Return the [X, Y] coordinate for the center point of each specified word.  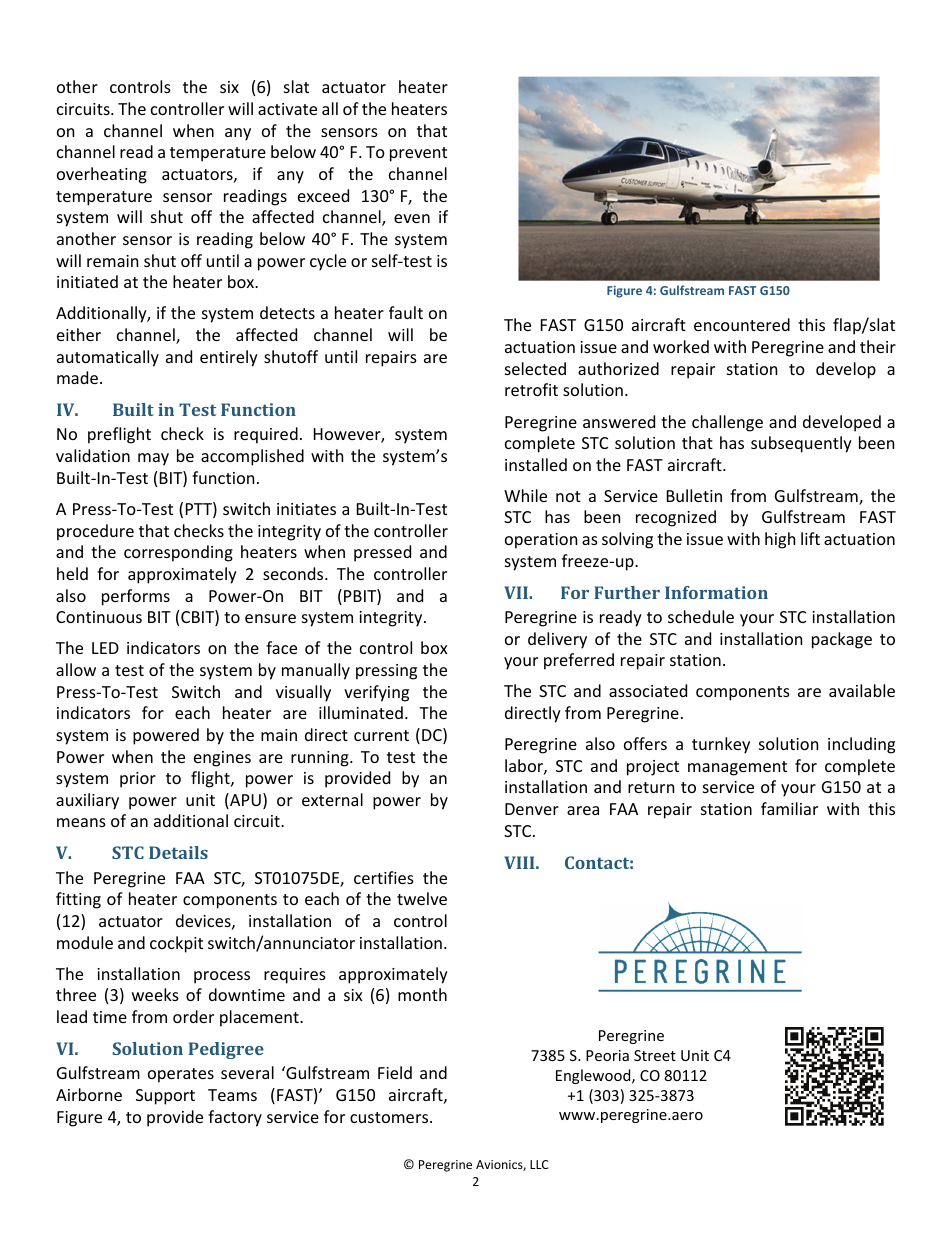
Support [165, 1097]
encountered [742, 324]
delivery [557, 640]
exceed [323, 195]
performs [136, 597]
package [842, 640]
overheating [102, 175]
